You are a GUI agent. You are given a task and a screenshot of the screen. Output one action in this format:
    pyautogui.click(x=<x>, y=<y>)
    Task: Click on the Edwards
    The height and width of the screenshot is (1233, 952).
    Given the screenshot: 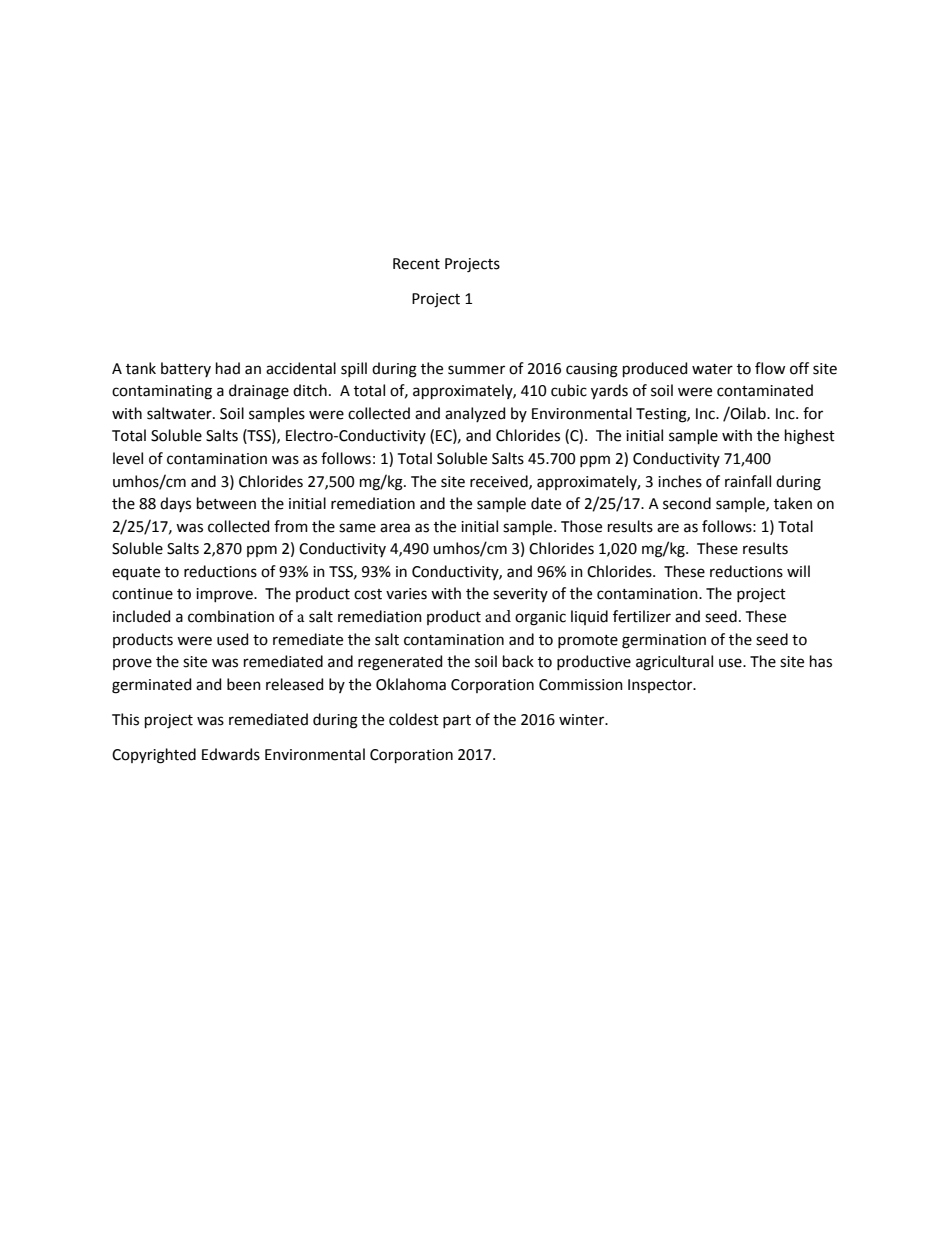 What is the action you would take?
    pyautogui.click(x=231, y=754)
